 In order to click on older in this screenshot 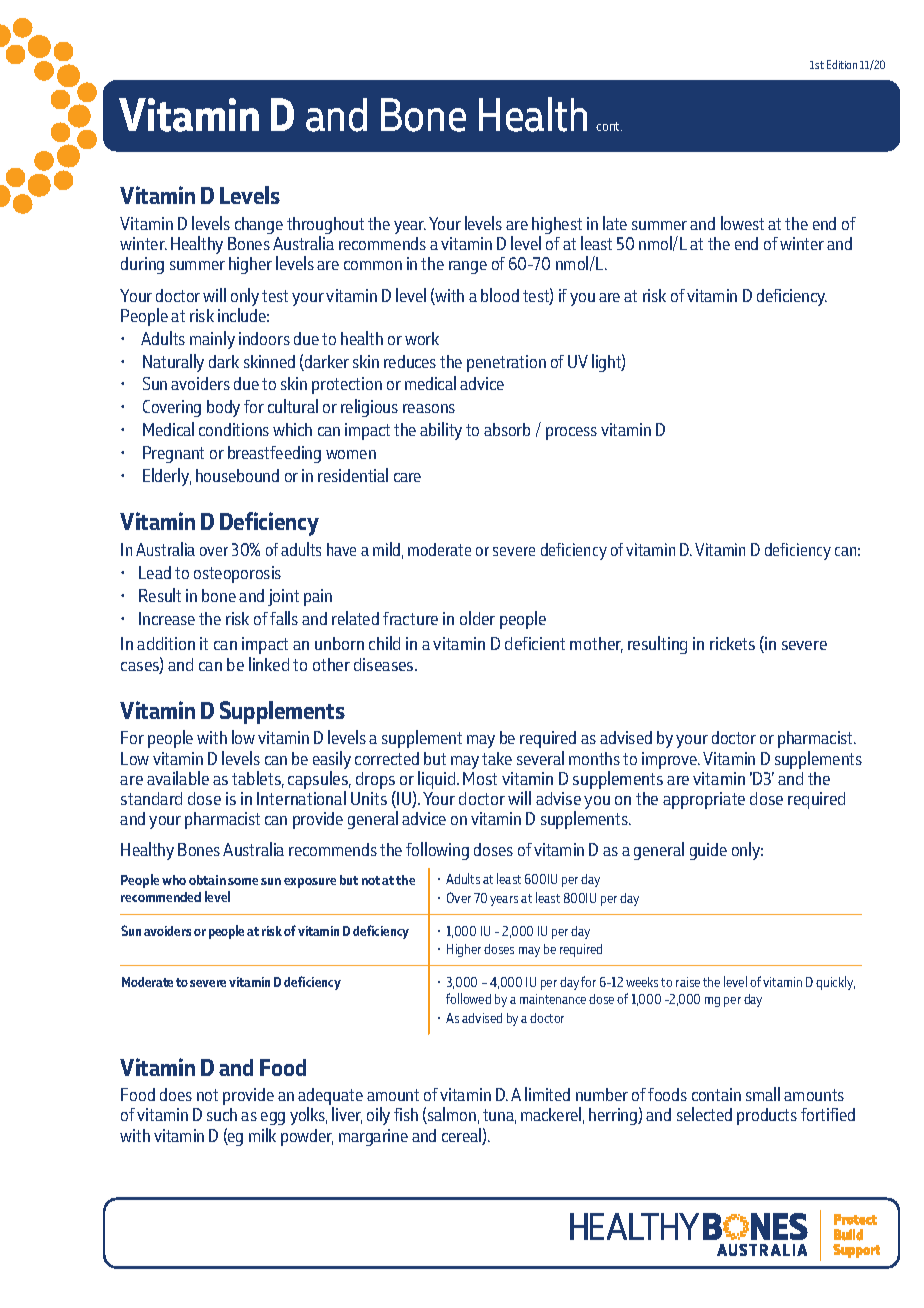, I will do `click(477, 618)`.
